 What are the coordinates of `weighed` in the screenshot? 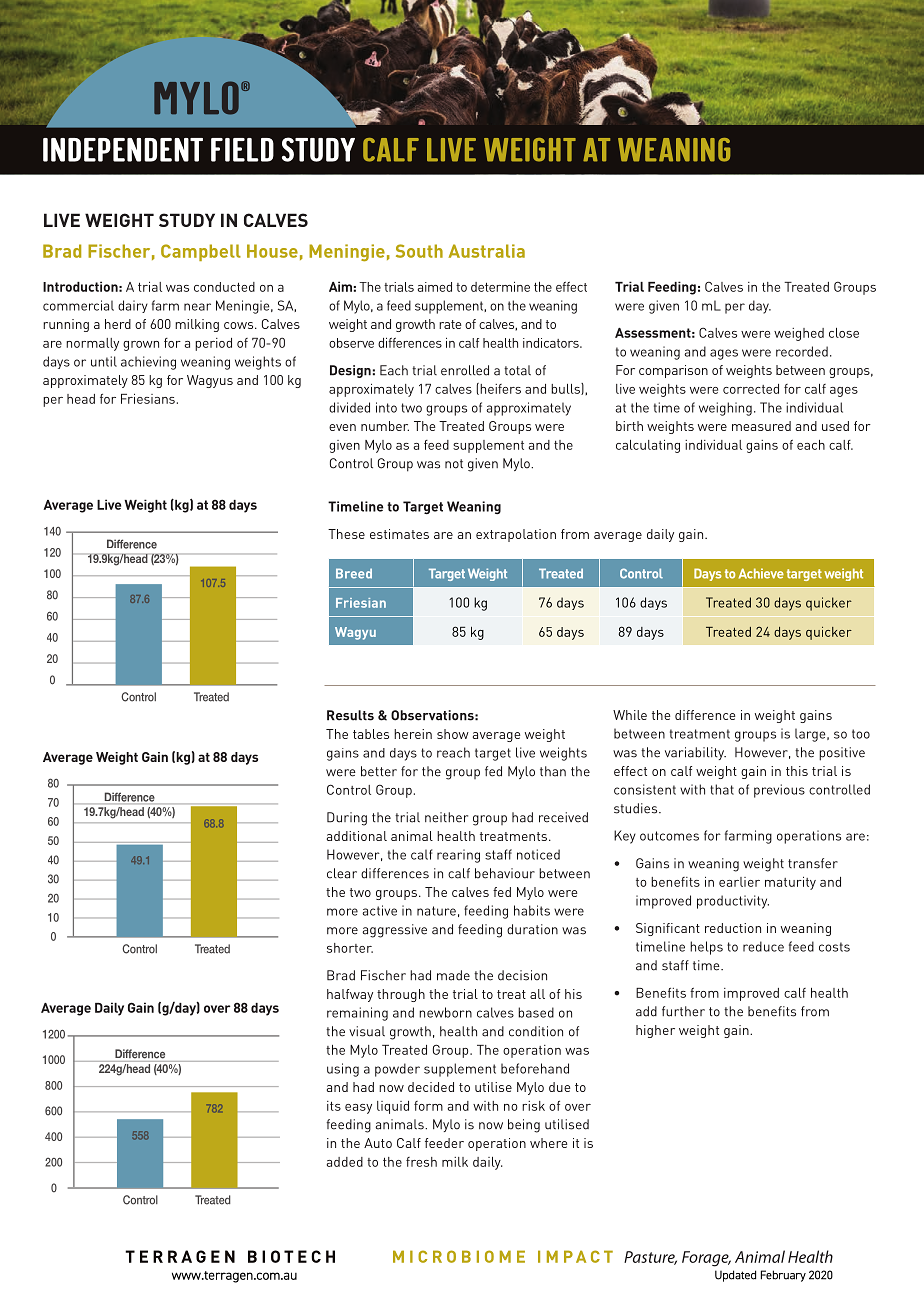 It's located at (799, 334).
